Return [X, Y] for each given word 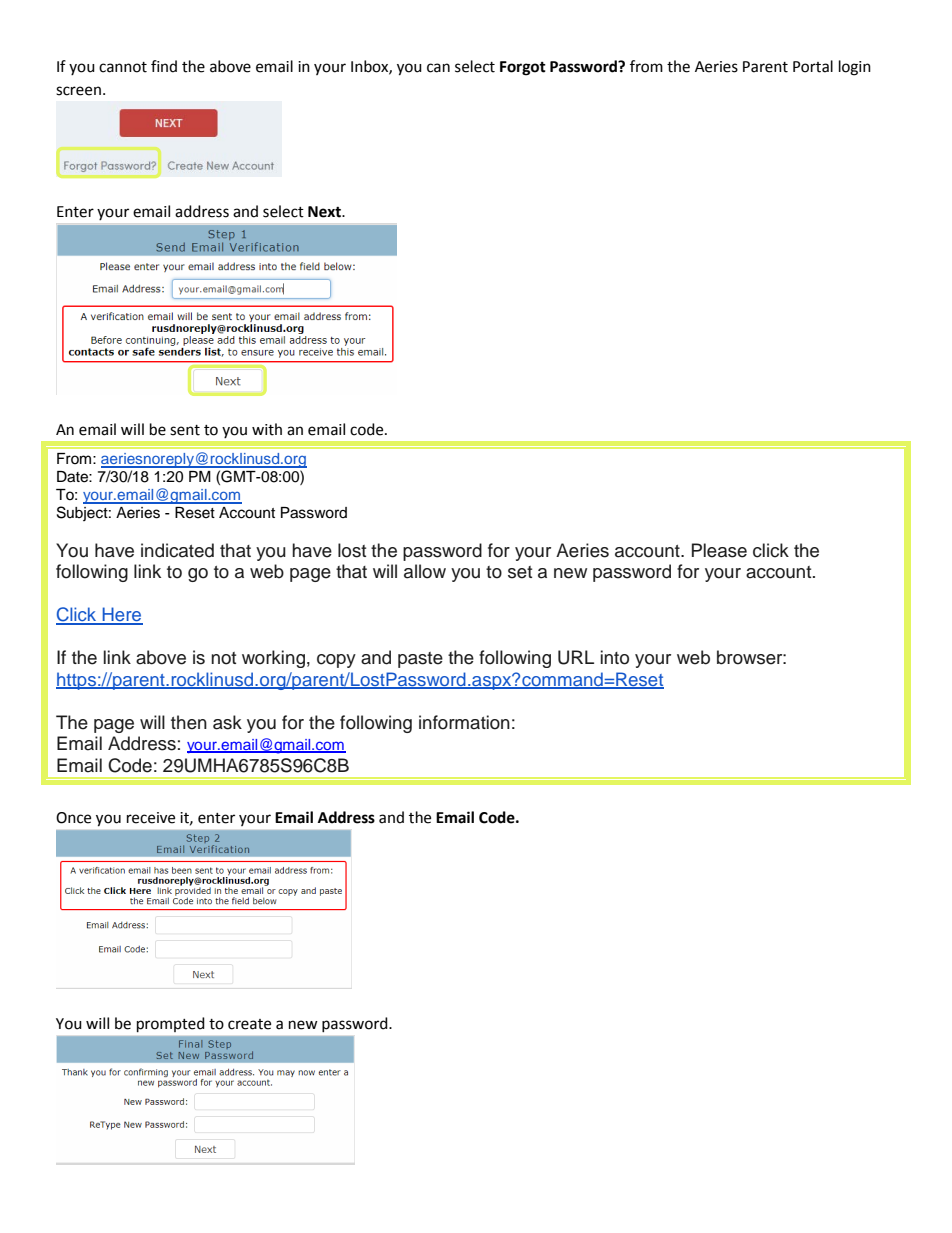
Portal [813, 66]
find [164, 66]
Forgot [523, 68]
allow [425, 571]
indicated [177, 550]
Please [719, 550]
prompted [171, 1025]
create [249, 1024]
